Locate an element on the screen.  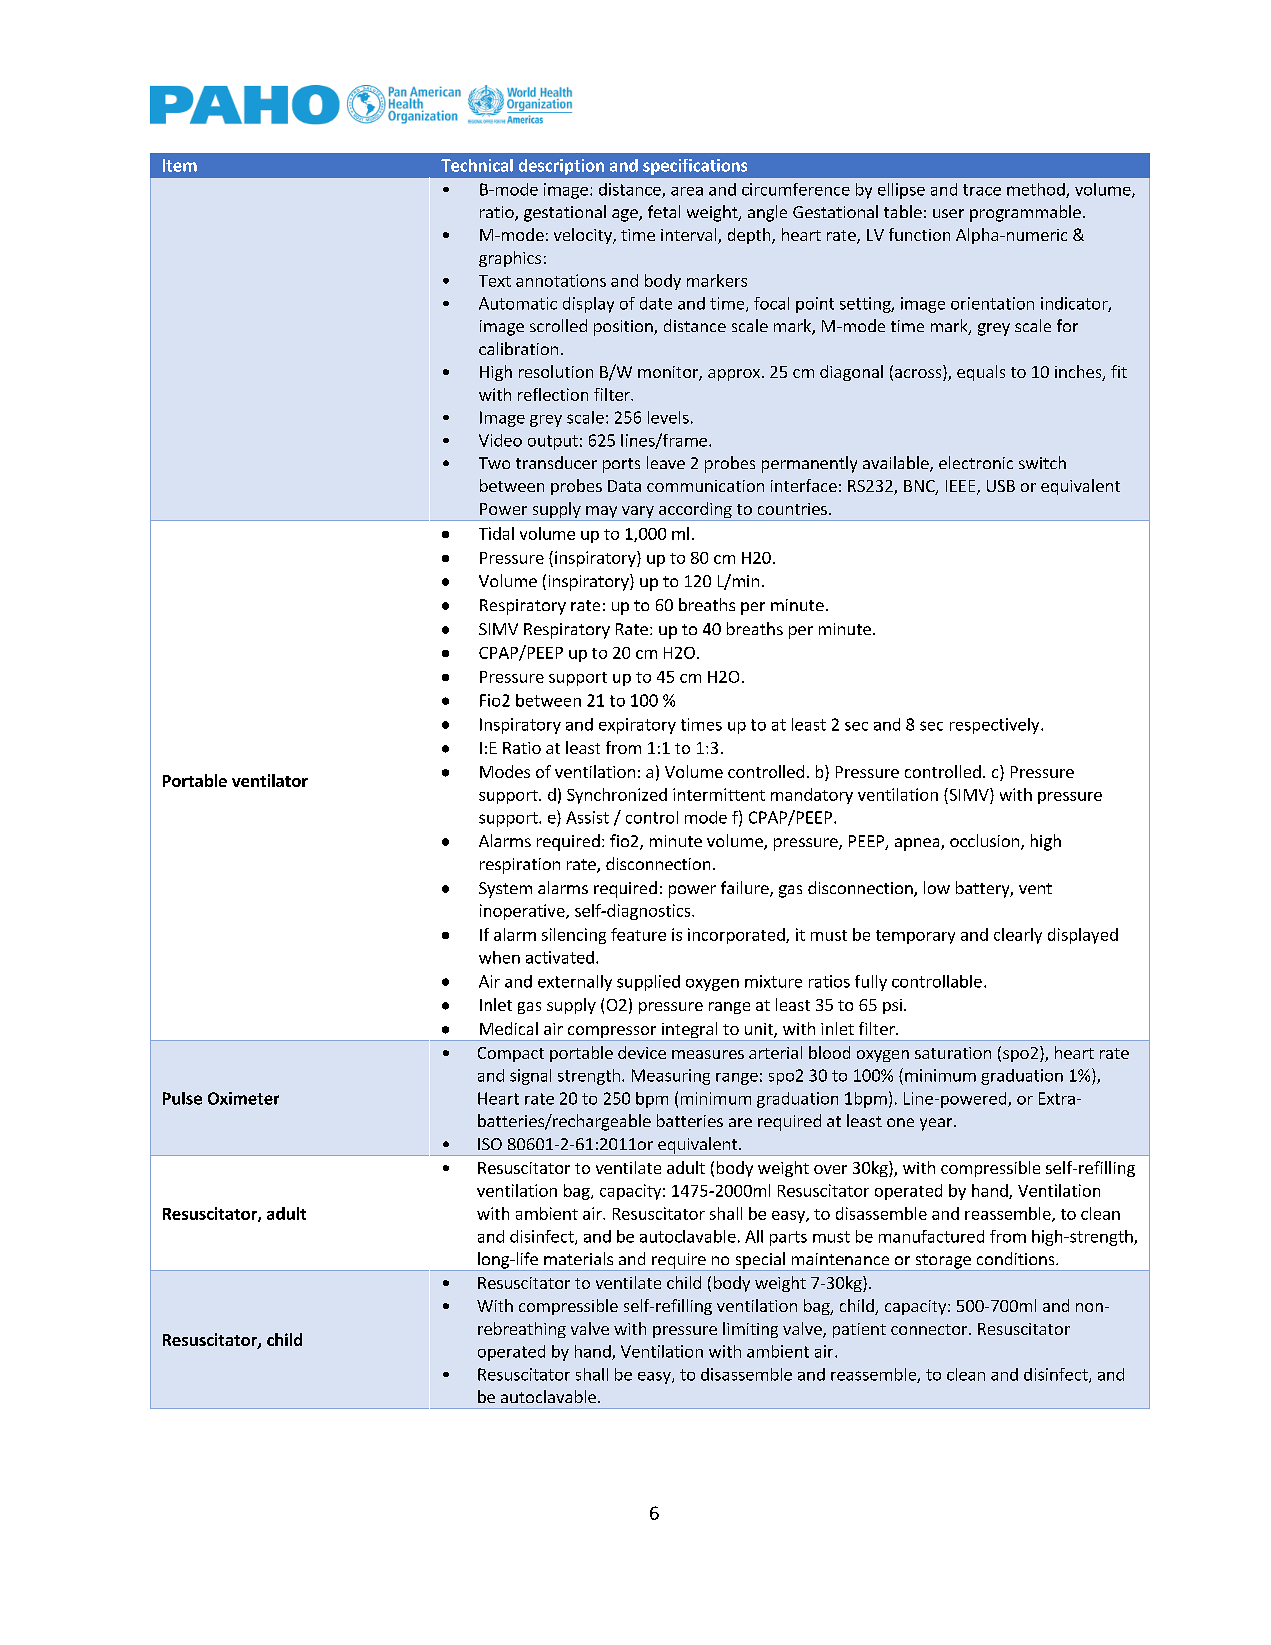
System is located at coordinates (505, 890).
